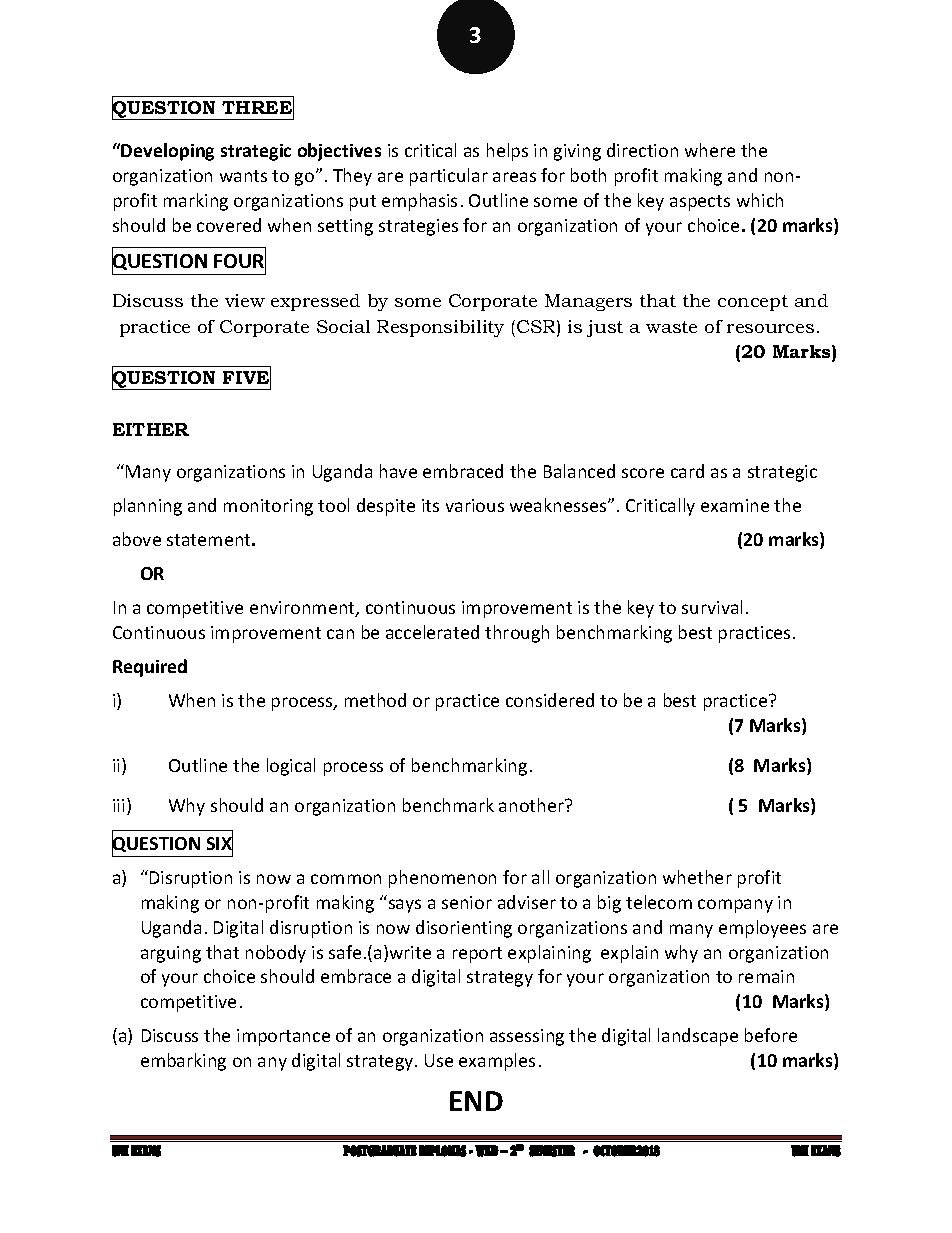 This image has width=952, height=1233. I want to click on survival, so click(712, 607).
